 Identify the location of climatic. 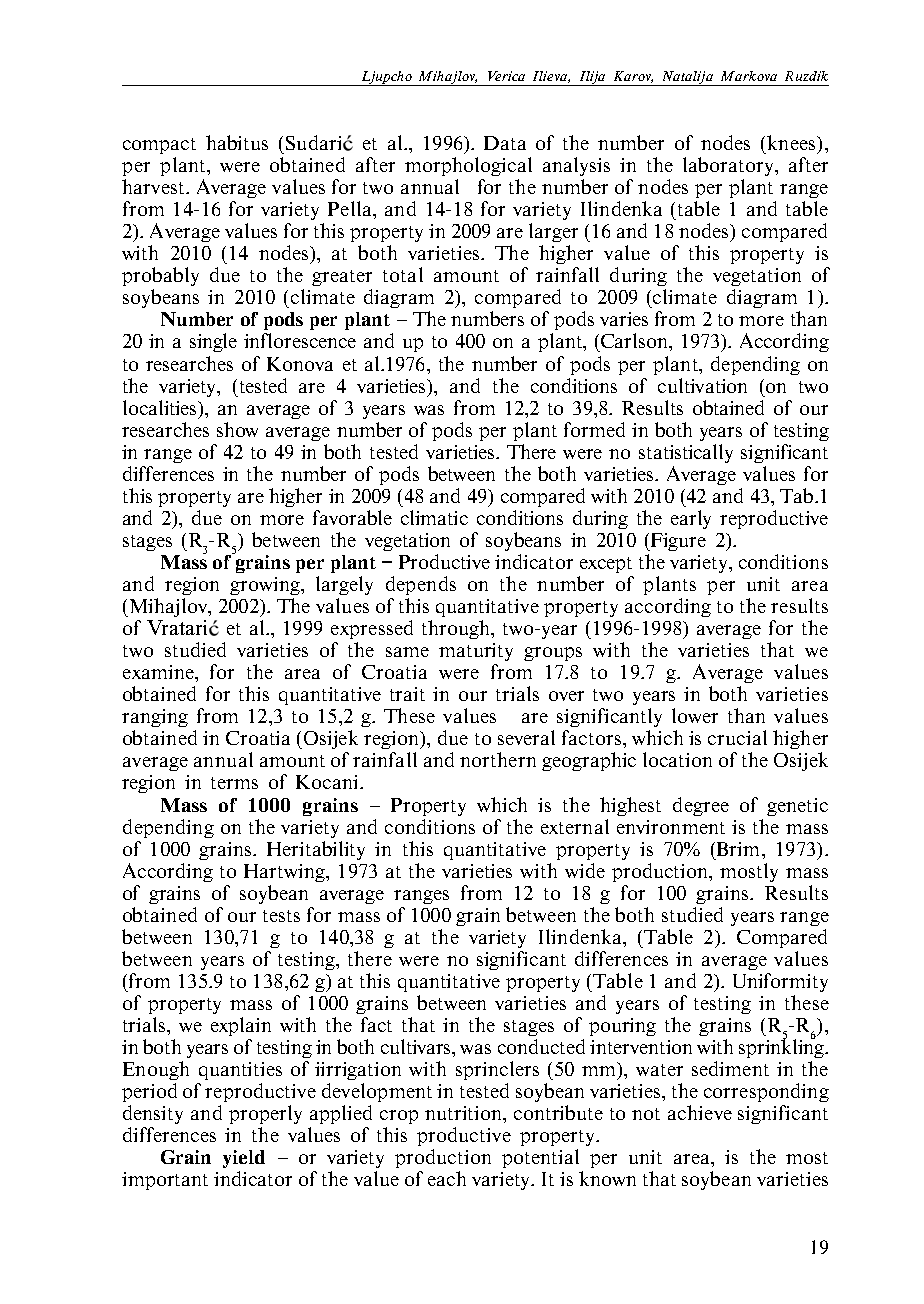
(434, 517).
